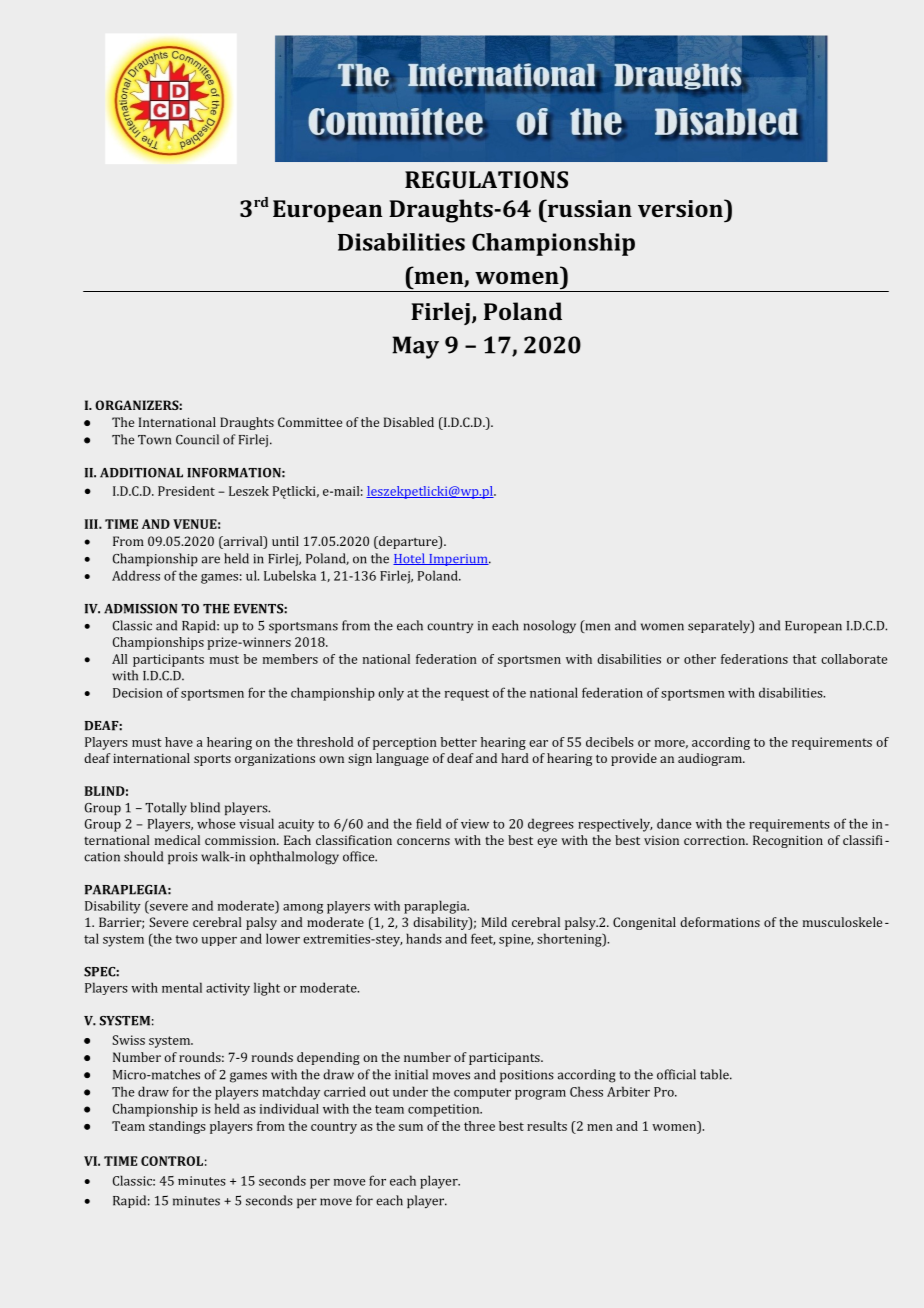 This page has height=1308, width=924. Describe the element at coordinates (138, 693) in the page. I see `Decision` at that location.
